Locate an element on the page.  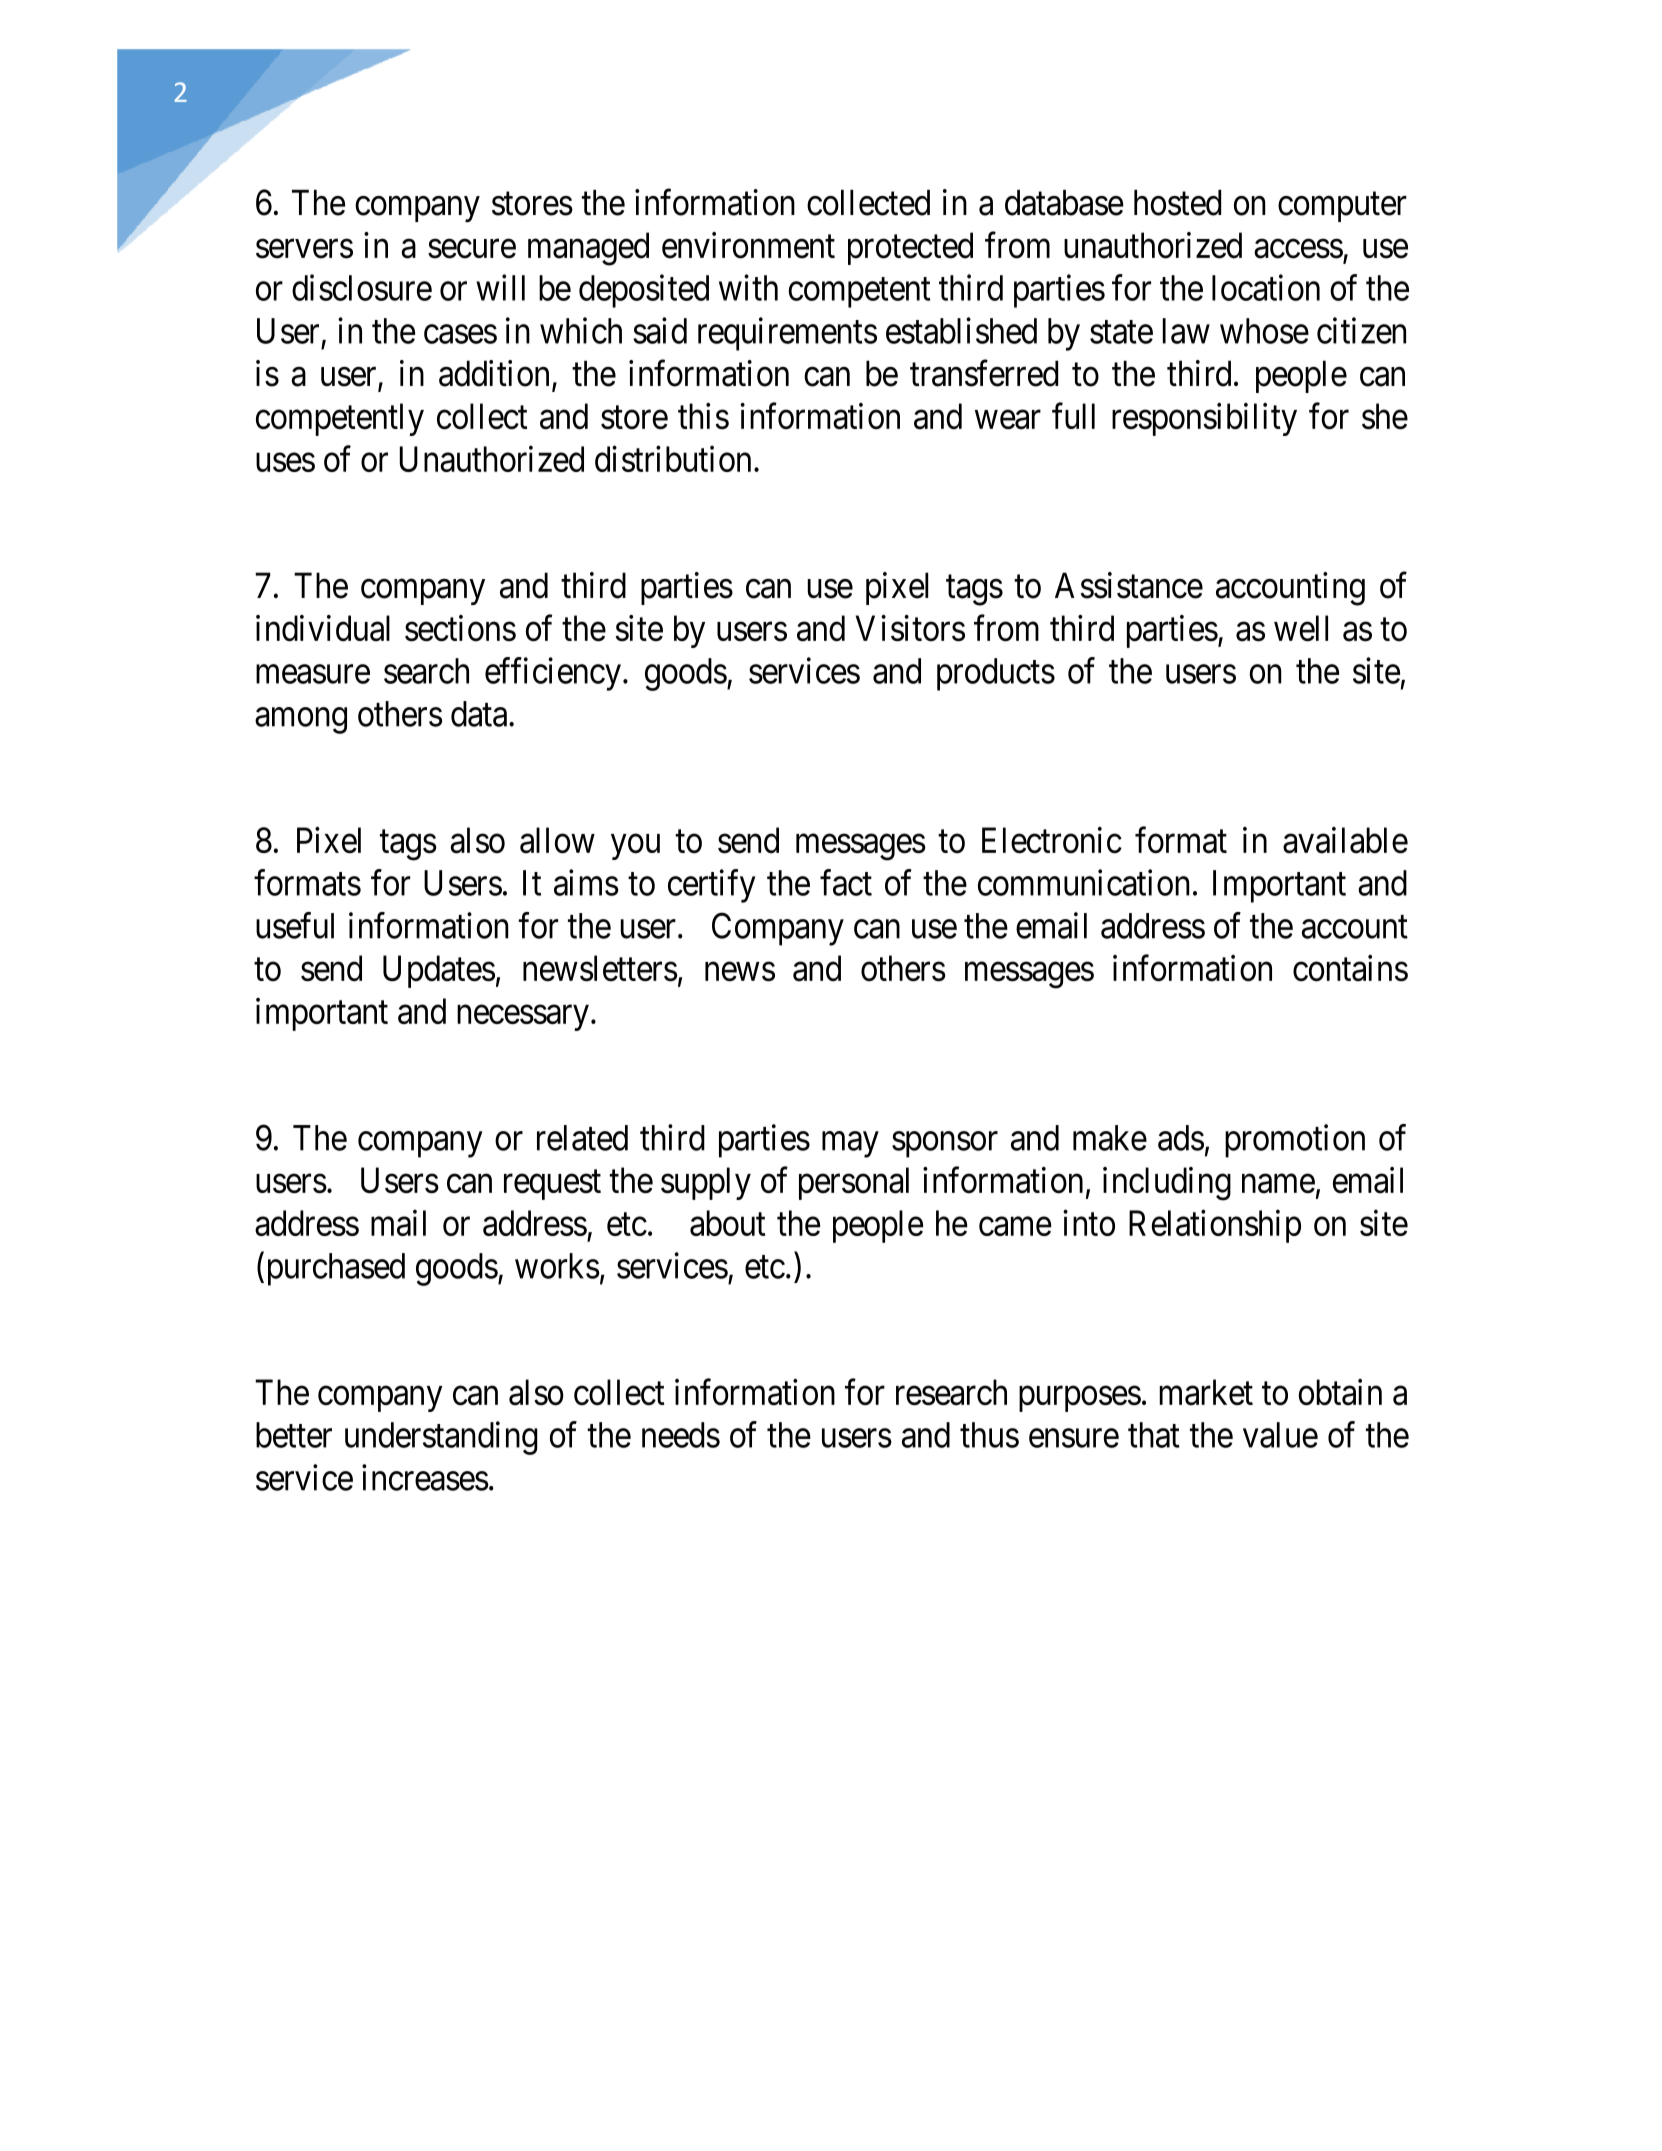
fact is located at coordinates (846, 882).
